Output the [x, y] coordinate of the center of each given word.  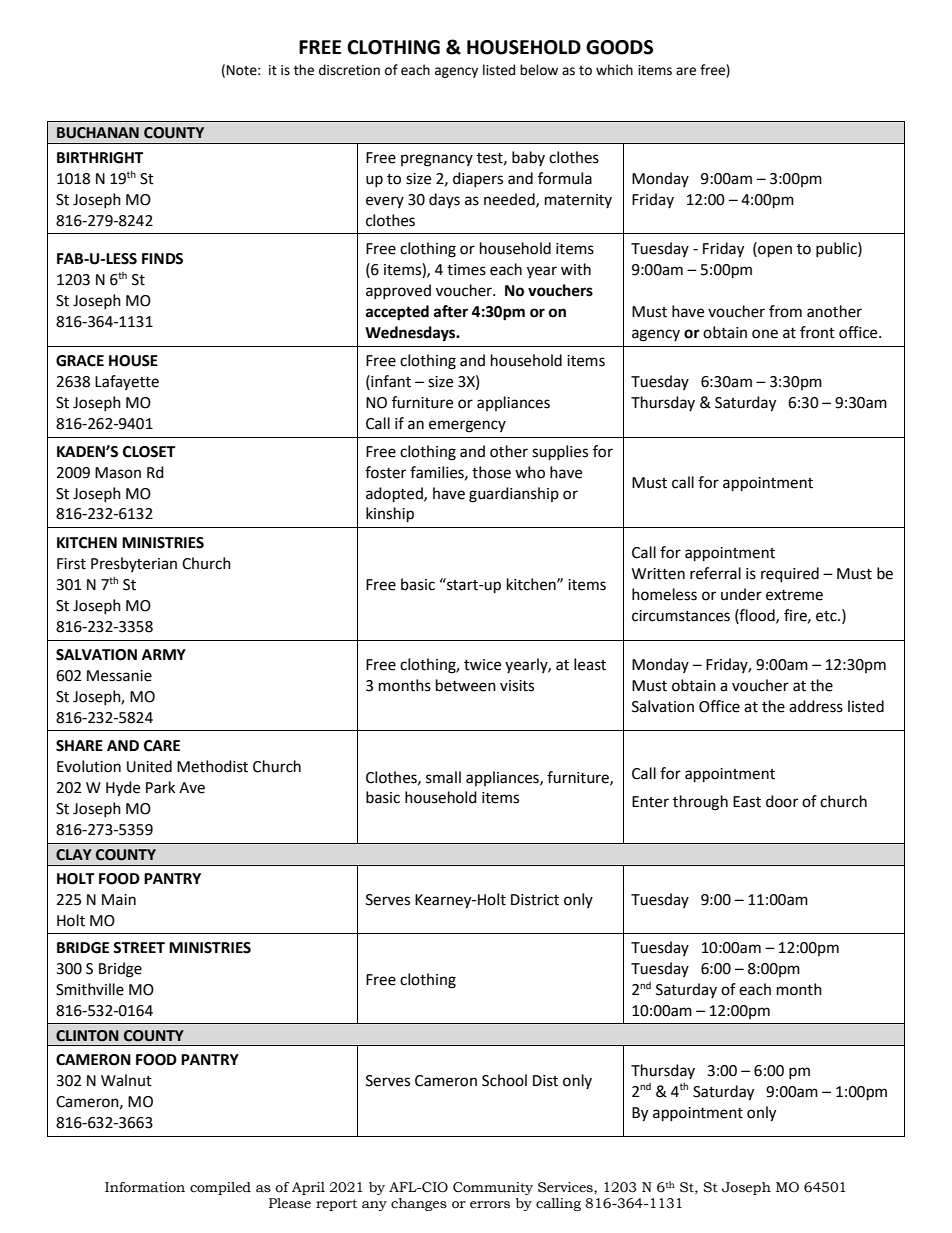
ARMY [164, 654]
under [741, 594]
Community [493, 1188]
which [614, 70]
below [539, 70]
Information [145, 1187]
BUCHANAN [98, 133]
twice [482, 665]
